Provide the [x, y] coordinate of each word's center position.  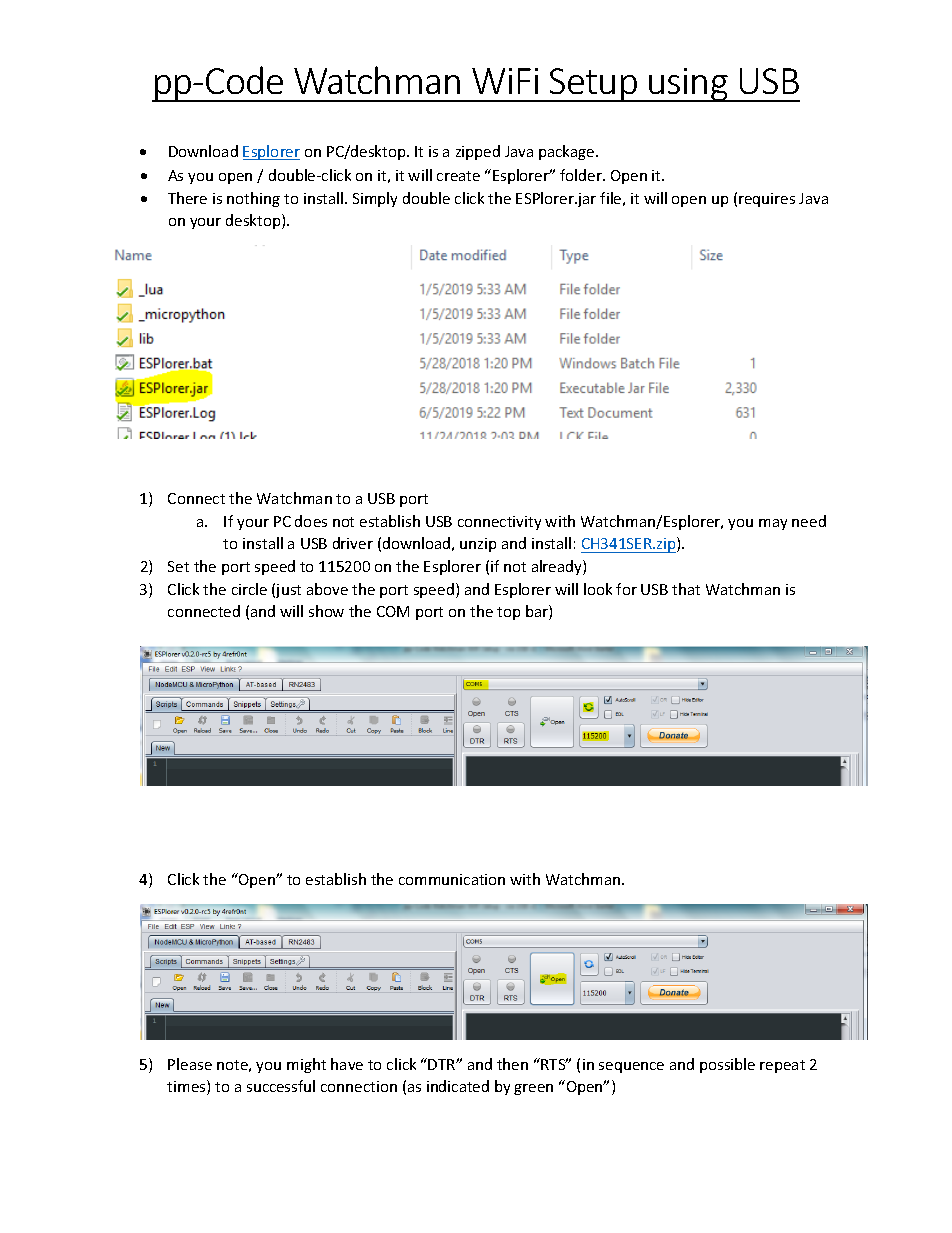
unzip [478, 545]
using [688, 85]
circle [249, 589]
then [512, 1064]
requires [767, 200]
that [686, 589]
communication [452, 879]
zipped [478, 152]
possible [727, 1065]
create [458, 176]
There [187, 198]
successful [281, 1086]
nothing [253, 199]
